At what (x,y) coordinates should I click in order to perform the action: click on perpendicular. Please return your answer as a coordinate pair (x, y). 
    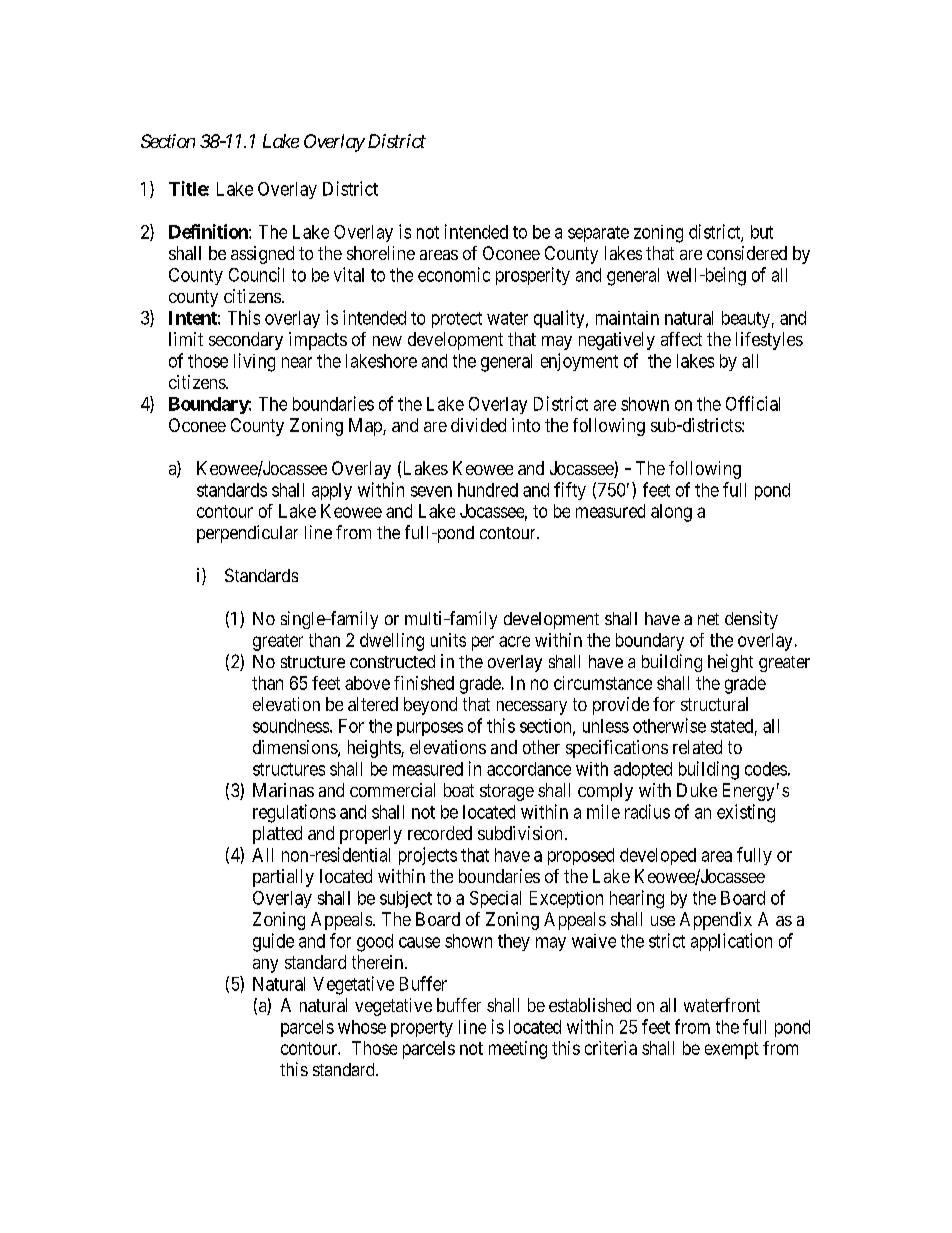
    Looking at the image, I should click on (247, 534).
